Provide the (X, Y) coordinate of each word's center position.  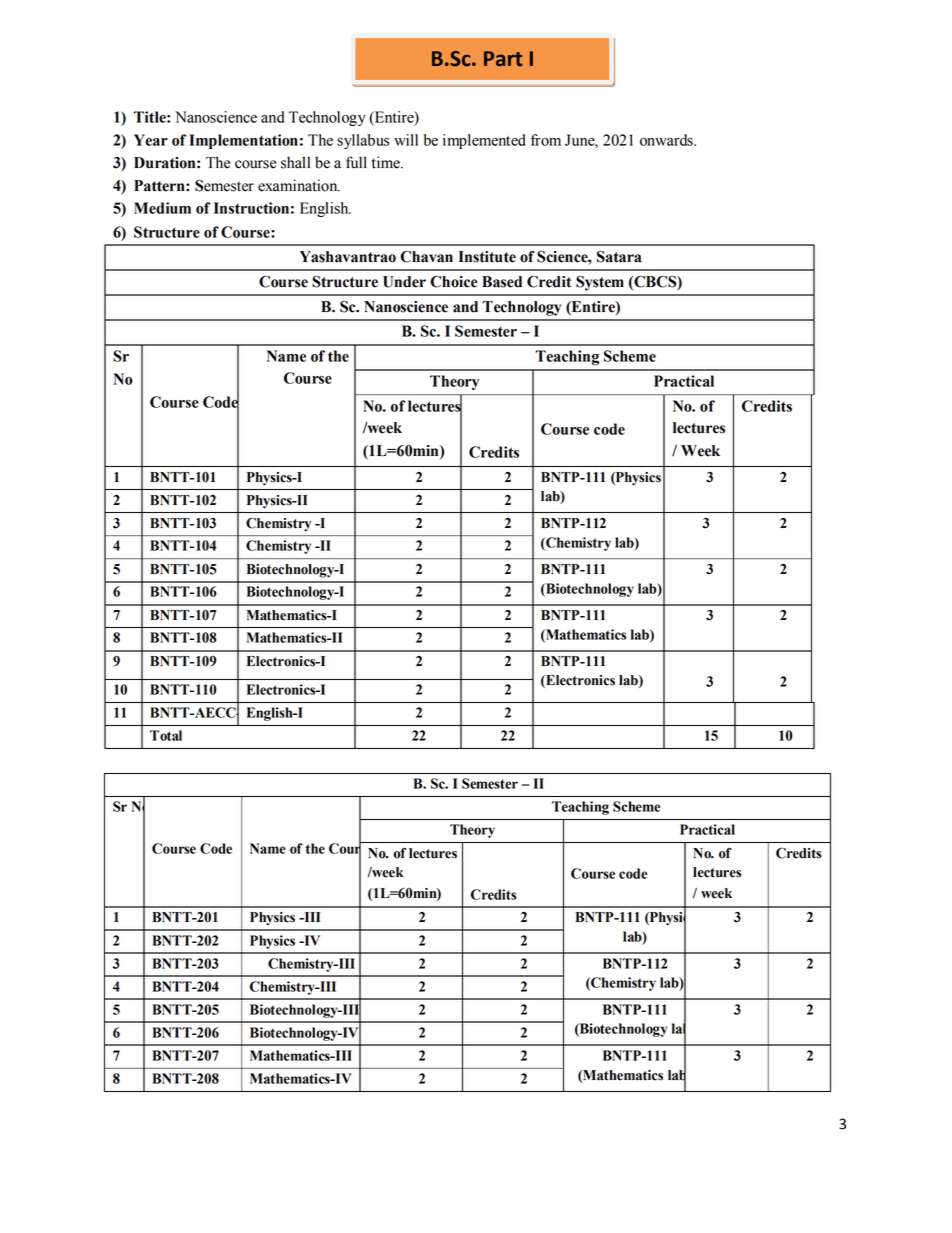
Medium (162, 208)
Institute (487, 257)
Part (503, 59)
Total (166, 735)
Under (404, 282)
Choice (454, 281)
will (406, 140)
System (600, 283)
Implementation (243, 141)
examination (299, 185)
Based (502, 282)
